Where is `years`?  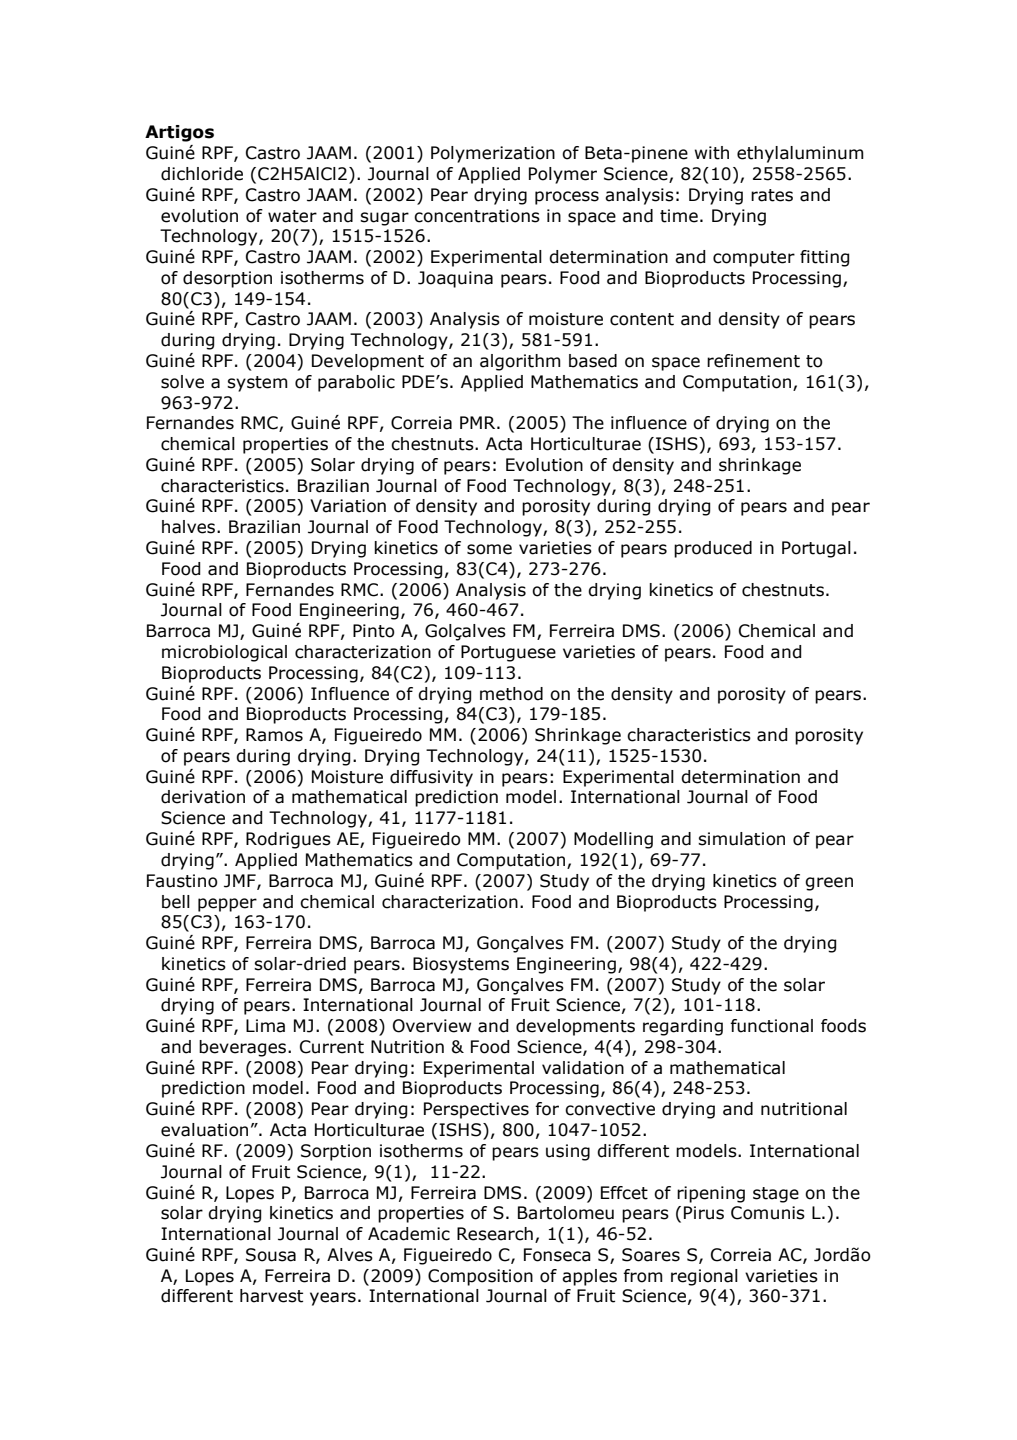
years is located at coordinates (333, 1299).
